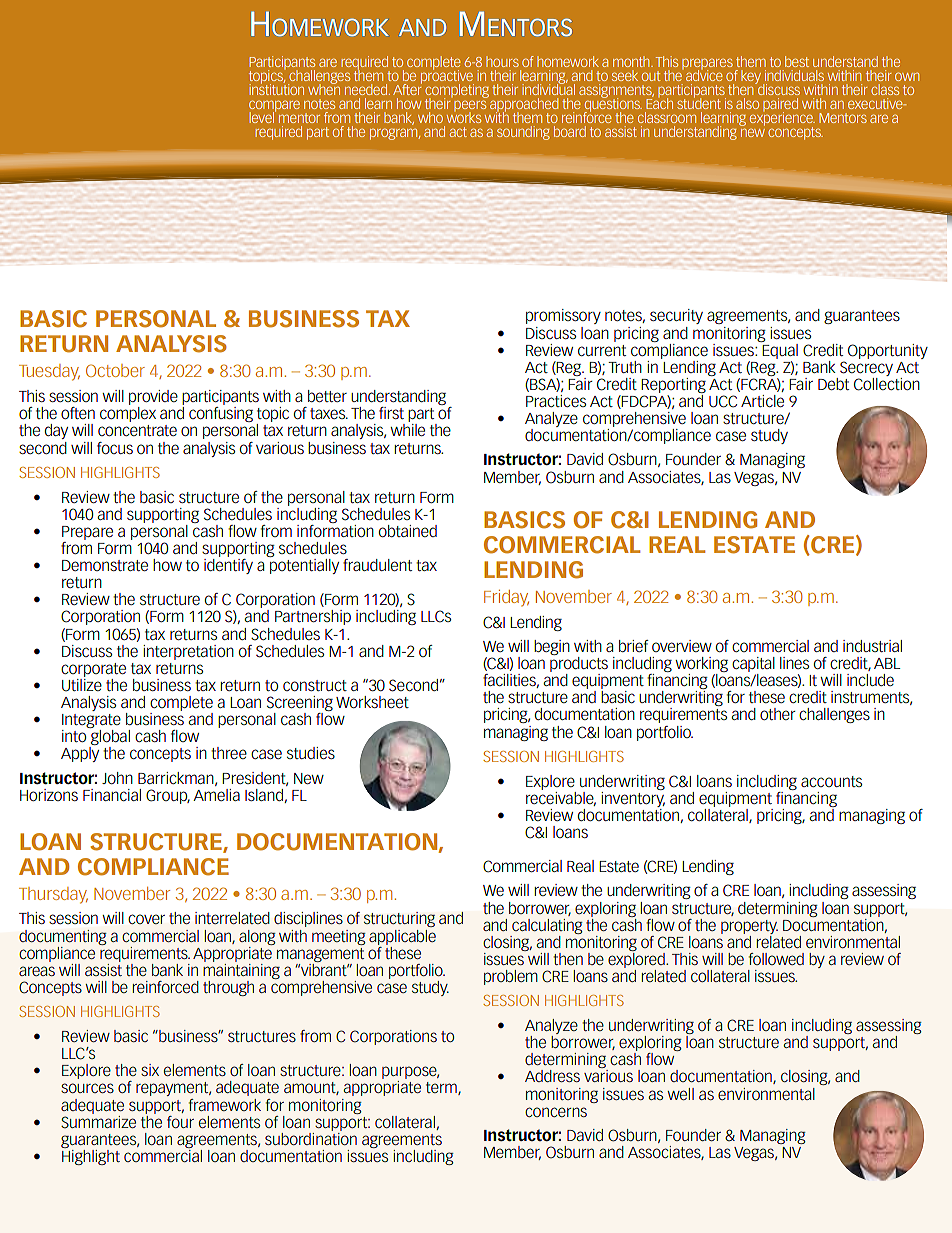 The height and width of the document is (1233, 952). What do you see at coordinates (105, 565) in the document?
I see `Demonstrate` at bounding box center [105, 565].
